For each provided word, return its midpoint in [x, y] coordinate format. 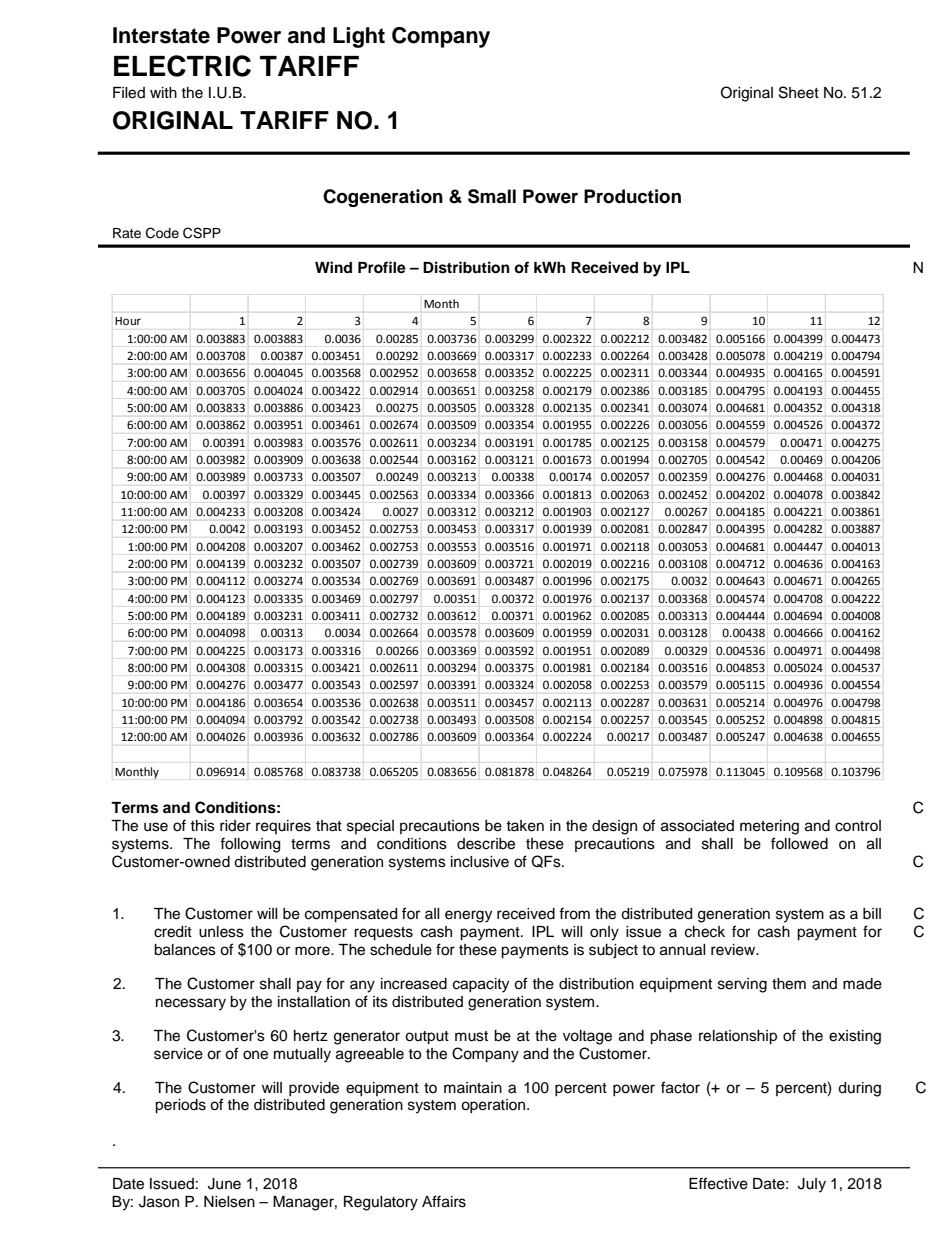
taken [525, 826]
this [202, 826]
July [812, 1185]
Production [632, 196]
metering [769, 827]
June [224, 1184]
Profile [382, 267]
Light [359, 37]
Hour [128, 321]
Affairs [444, 1201]
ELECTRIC [182, 66]
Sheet [799, 92]
